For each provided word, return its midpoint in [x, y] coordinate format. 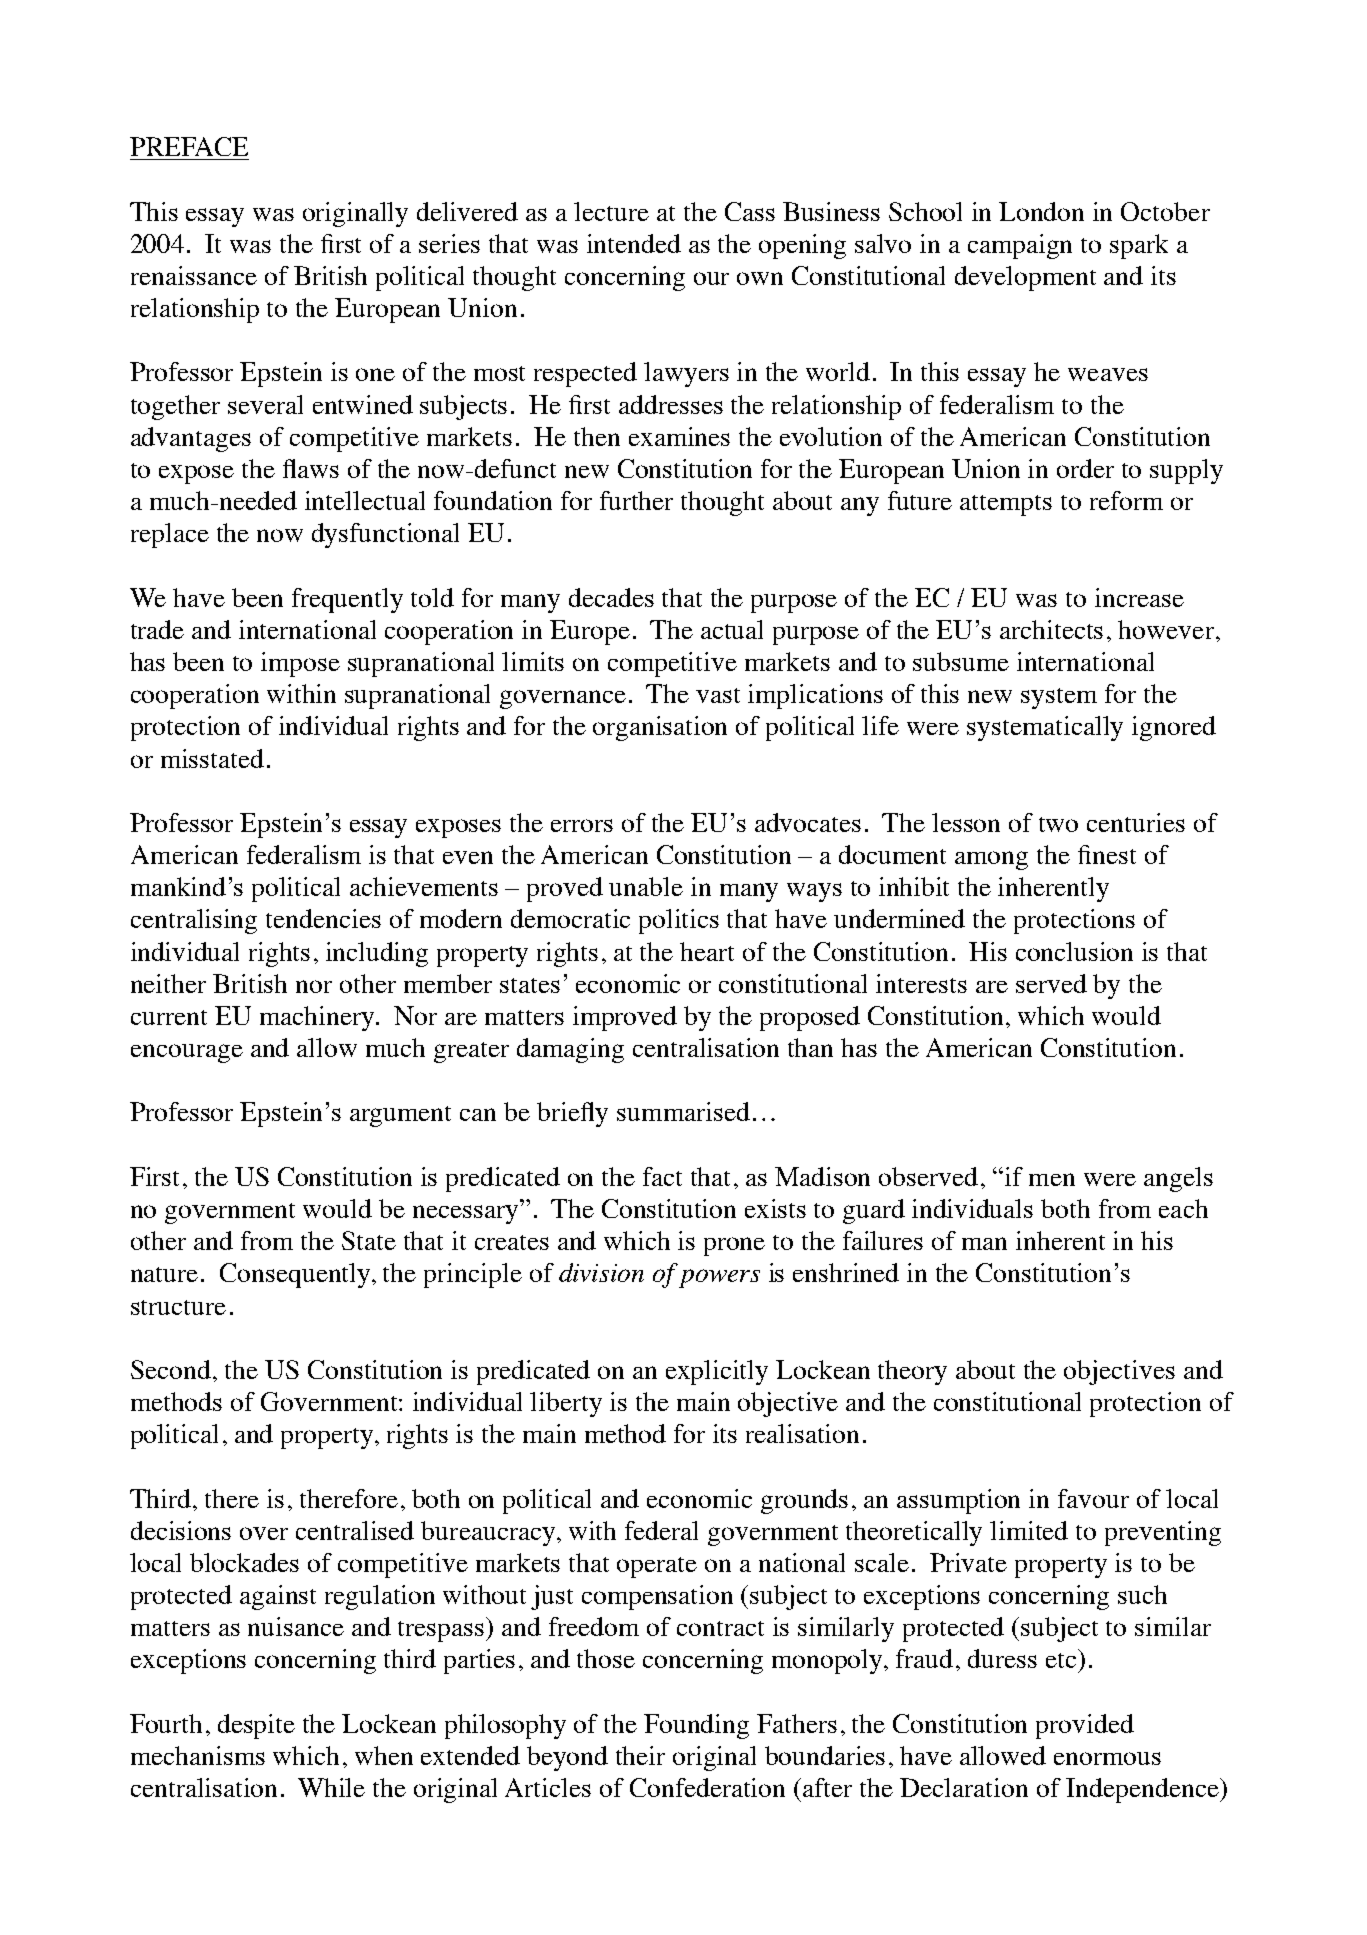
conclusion [1074, 951]
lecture [611, 211]
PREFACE [189, 146]
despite [256, 1726]
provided [1085, 1726]
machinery [318, 1018]
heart [707, 951]
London [1041, 211]
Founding [696, 1726]
